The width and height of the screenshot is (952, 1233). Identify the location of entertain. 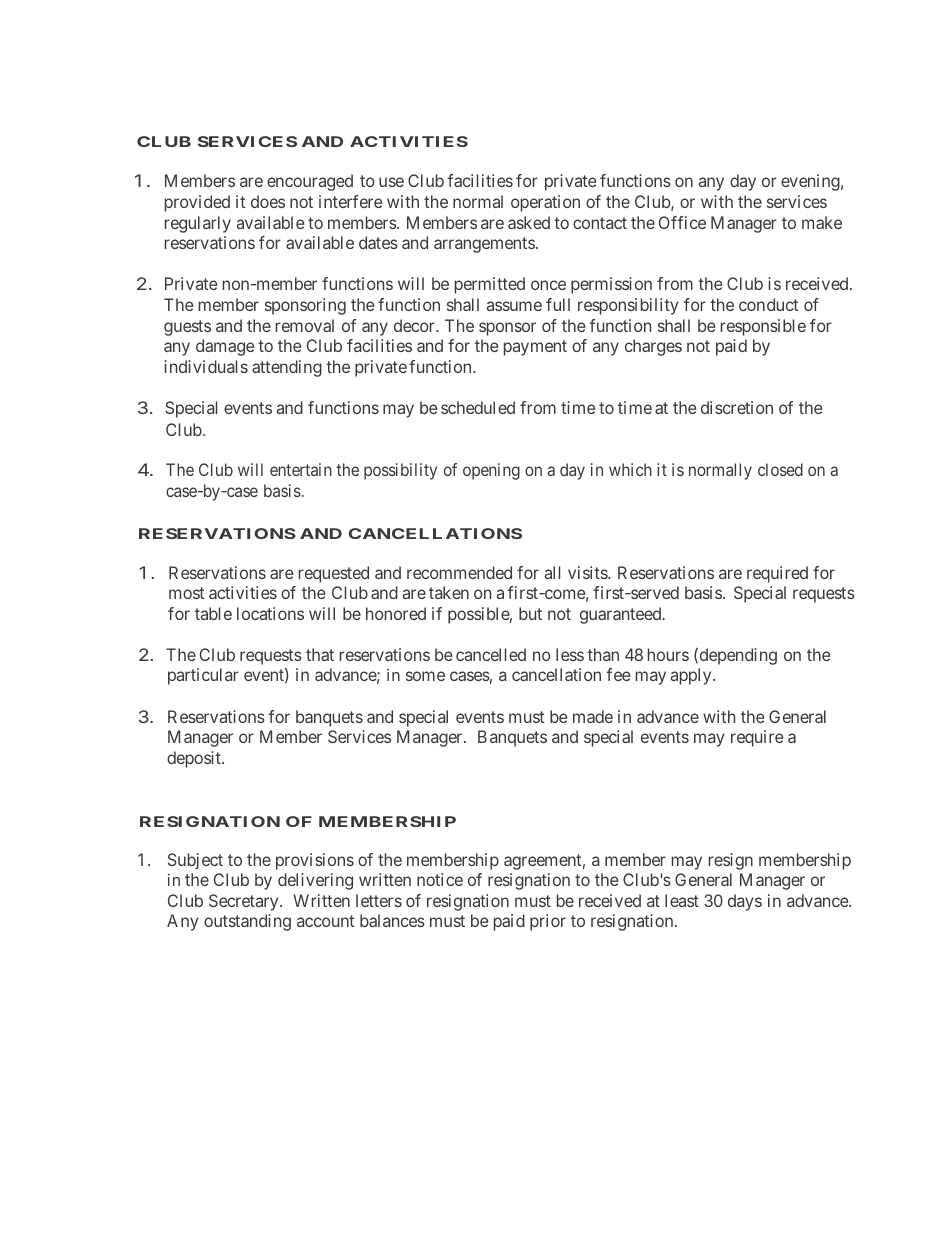
(301, 469).
